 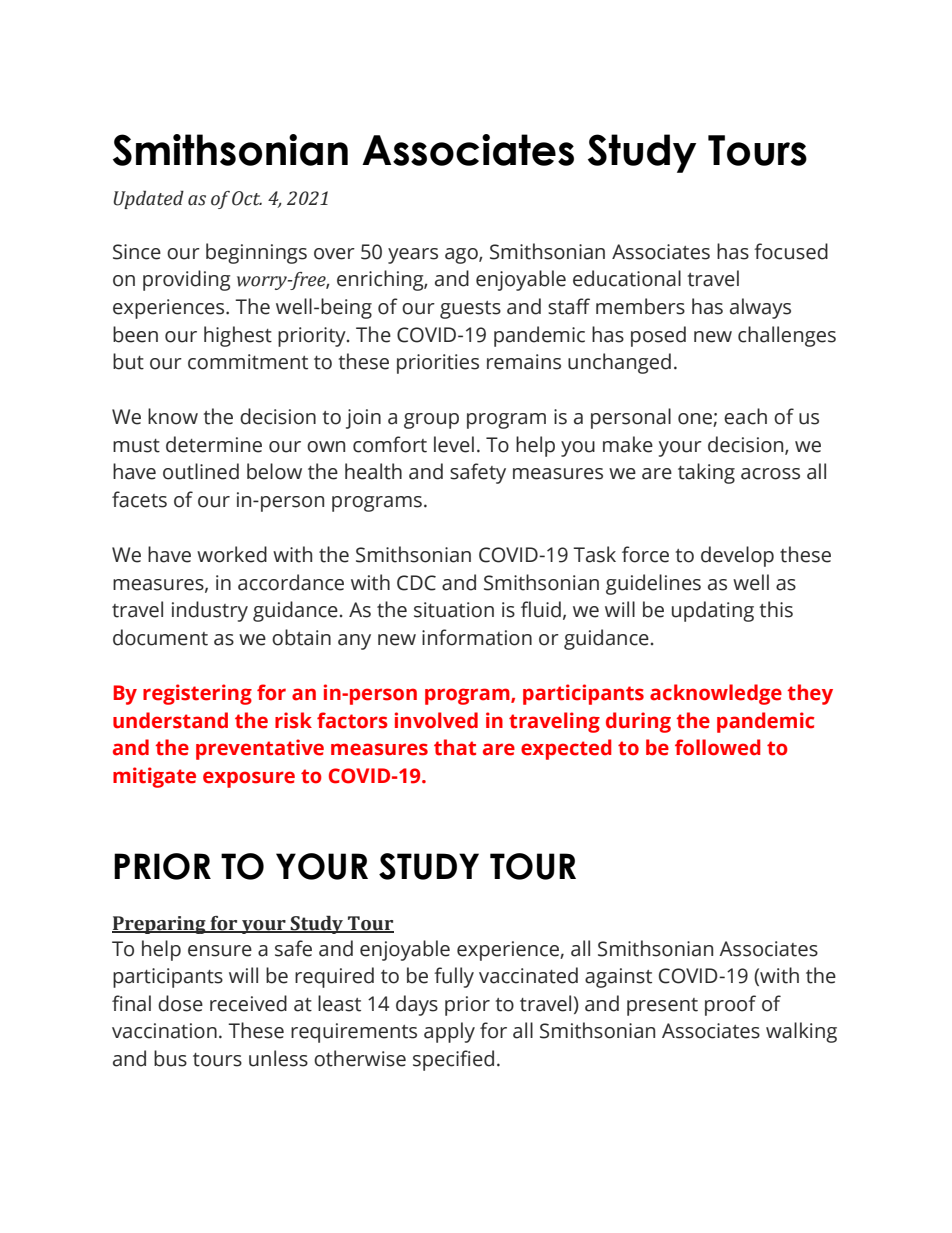 What do you see at coordinates (247, 198) in the screenshot?
I see `Oct` at bounding box center [247, 198].
